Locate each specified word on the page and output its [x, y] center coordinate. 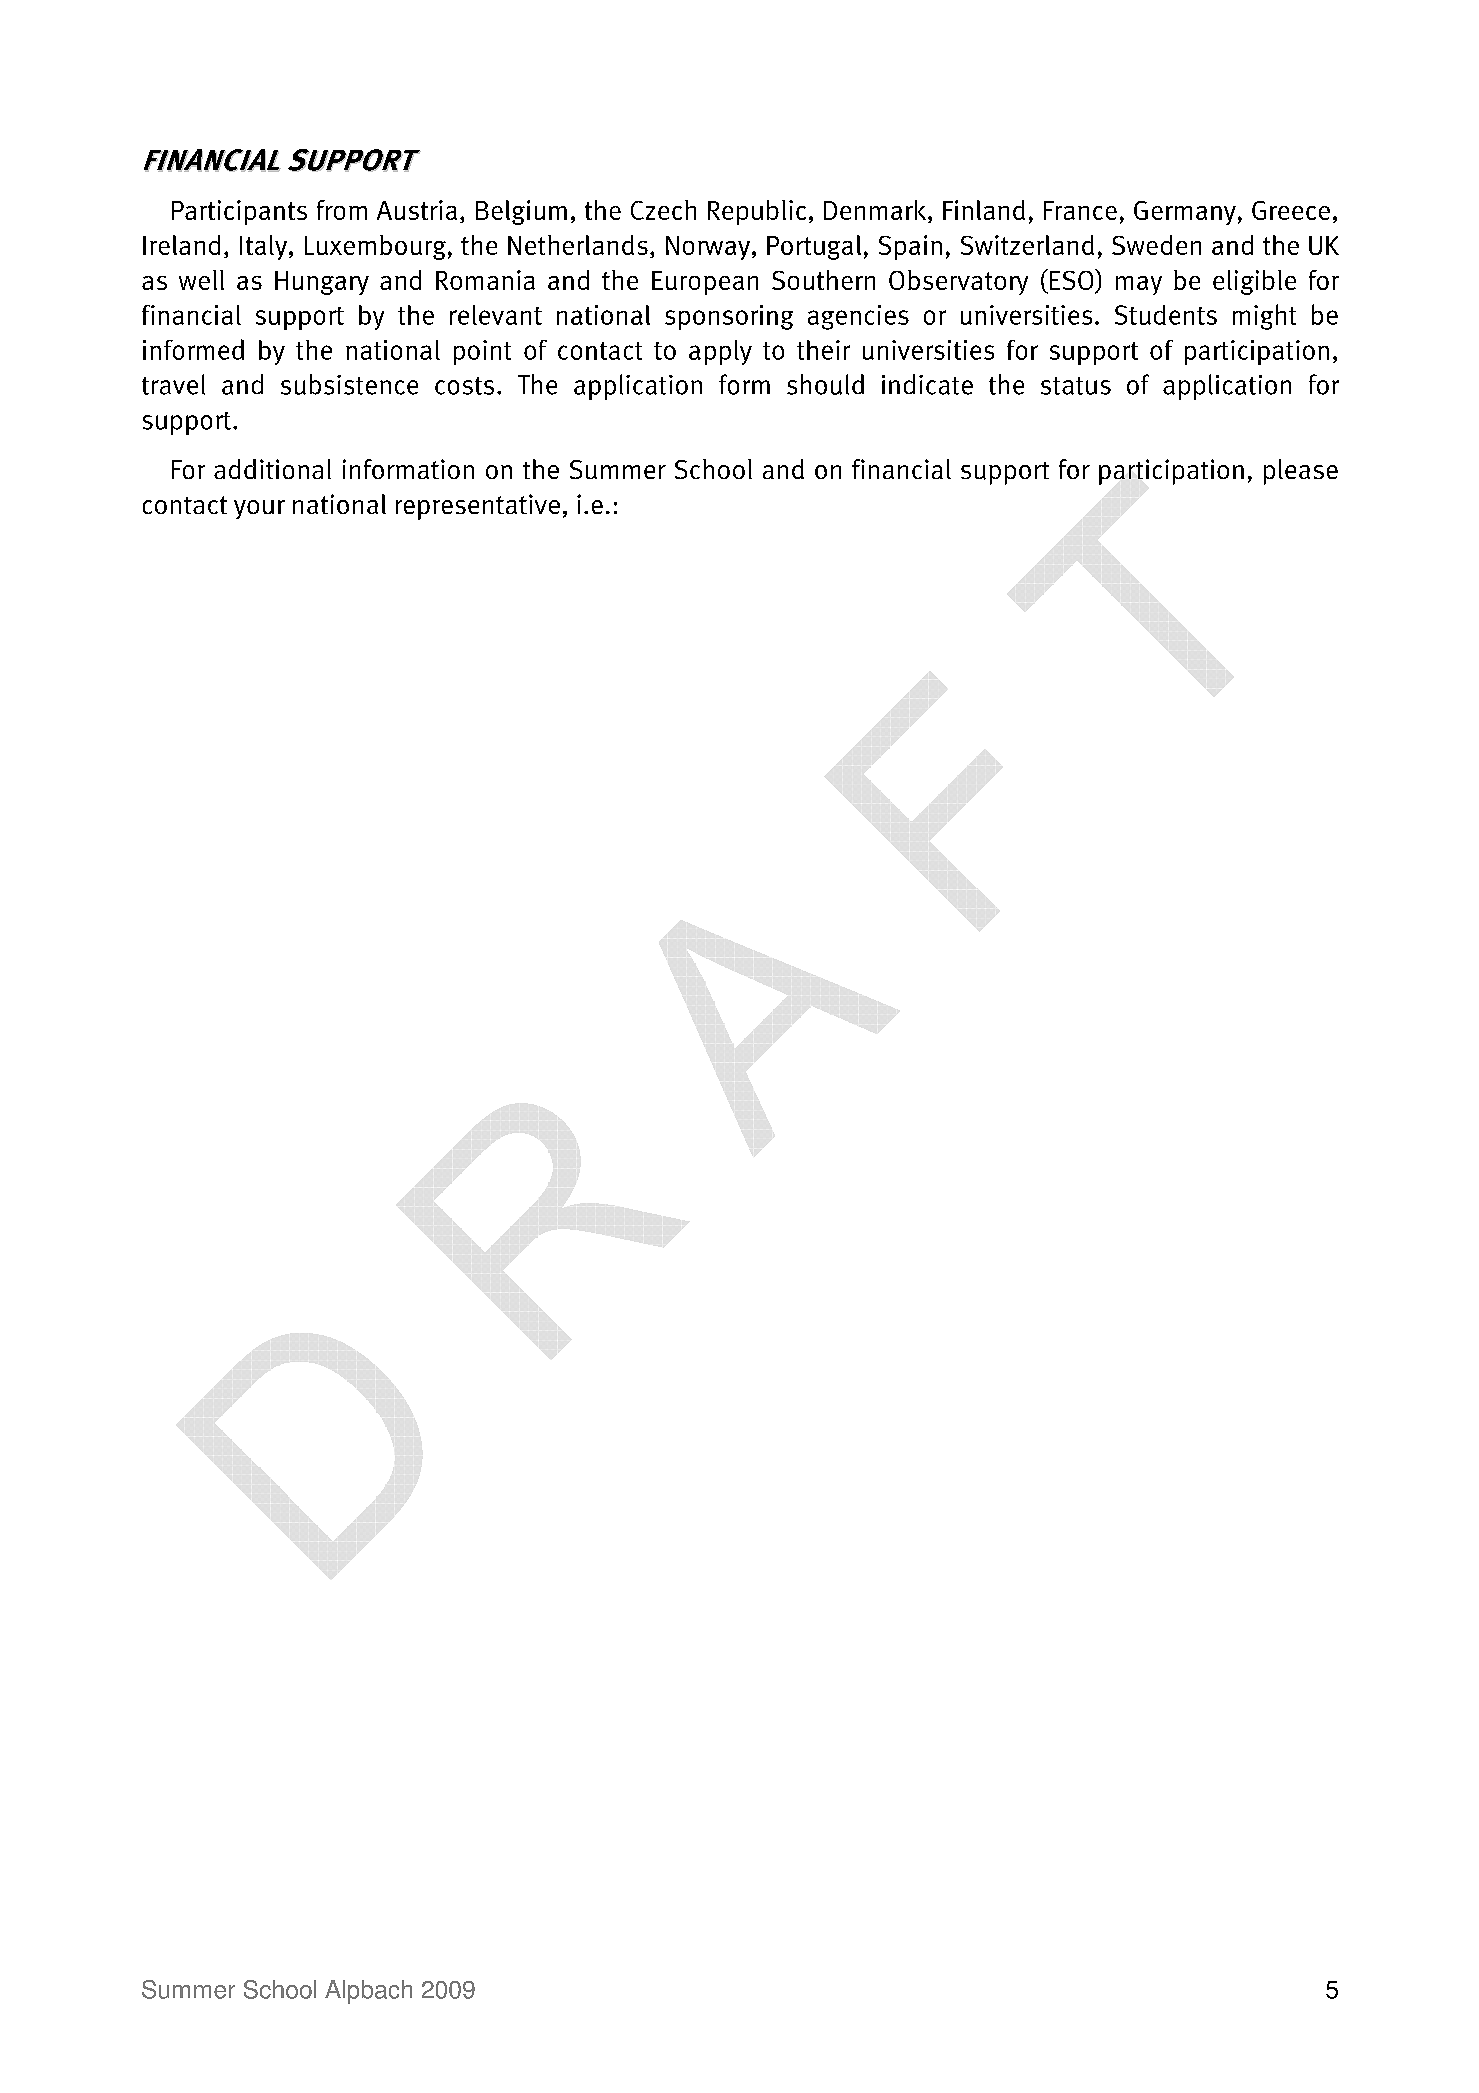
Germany [1185, 213]
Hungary [322, 283]
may [1139, 285]
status [1076, 386]
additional [272, 469]
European [705, 283]
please [1301, 472]
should [825, 384]
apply [720, 352]
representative [478, 507]
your [259, 509]
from [342, 210]
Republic [757, 212]
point [482, 352]
